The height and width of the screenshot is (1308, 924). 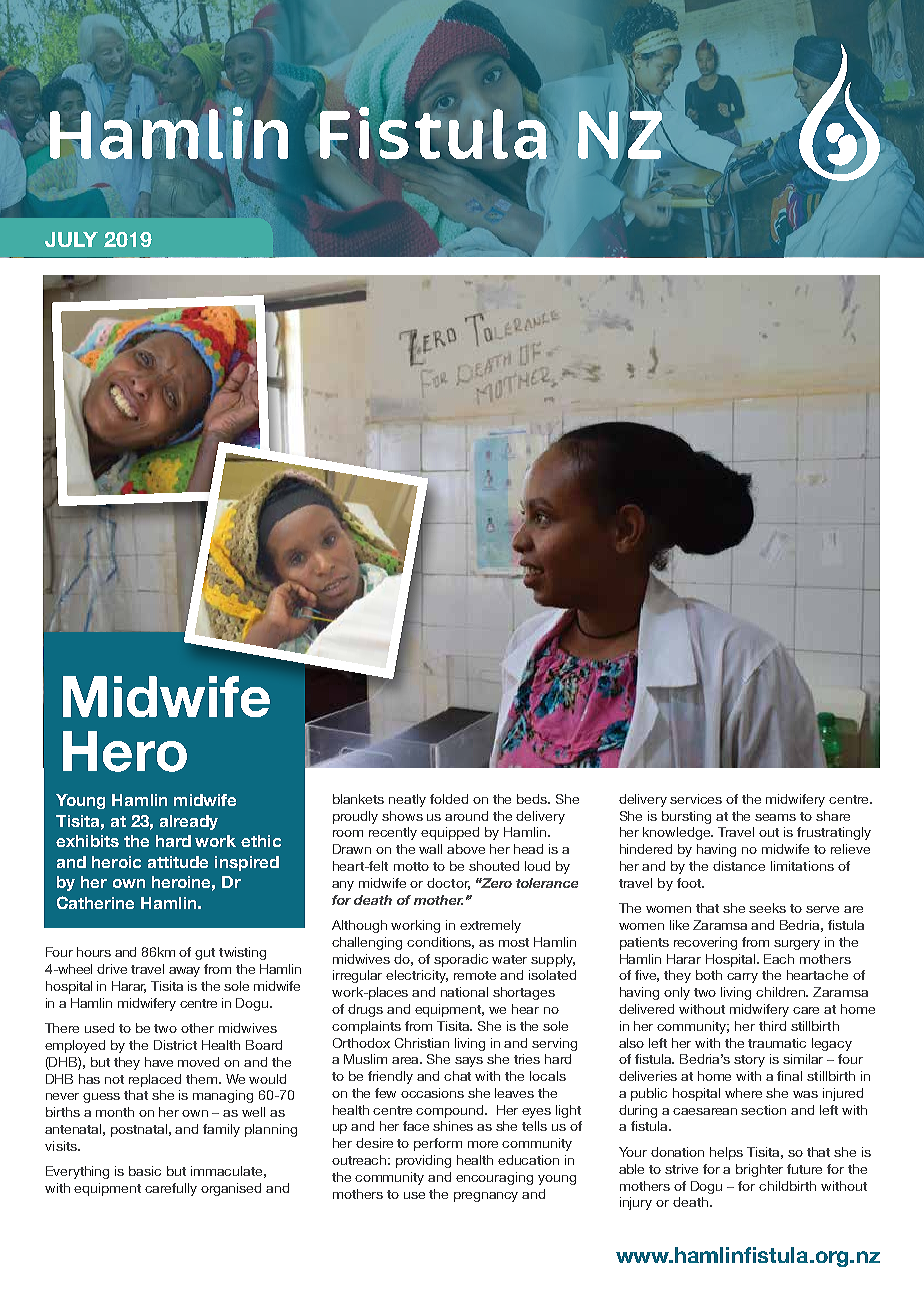 I want to click on neatly, so click(x=407, y=800).
